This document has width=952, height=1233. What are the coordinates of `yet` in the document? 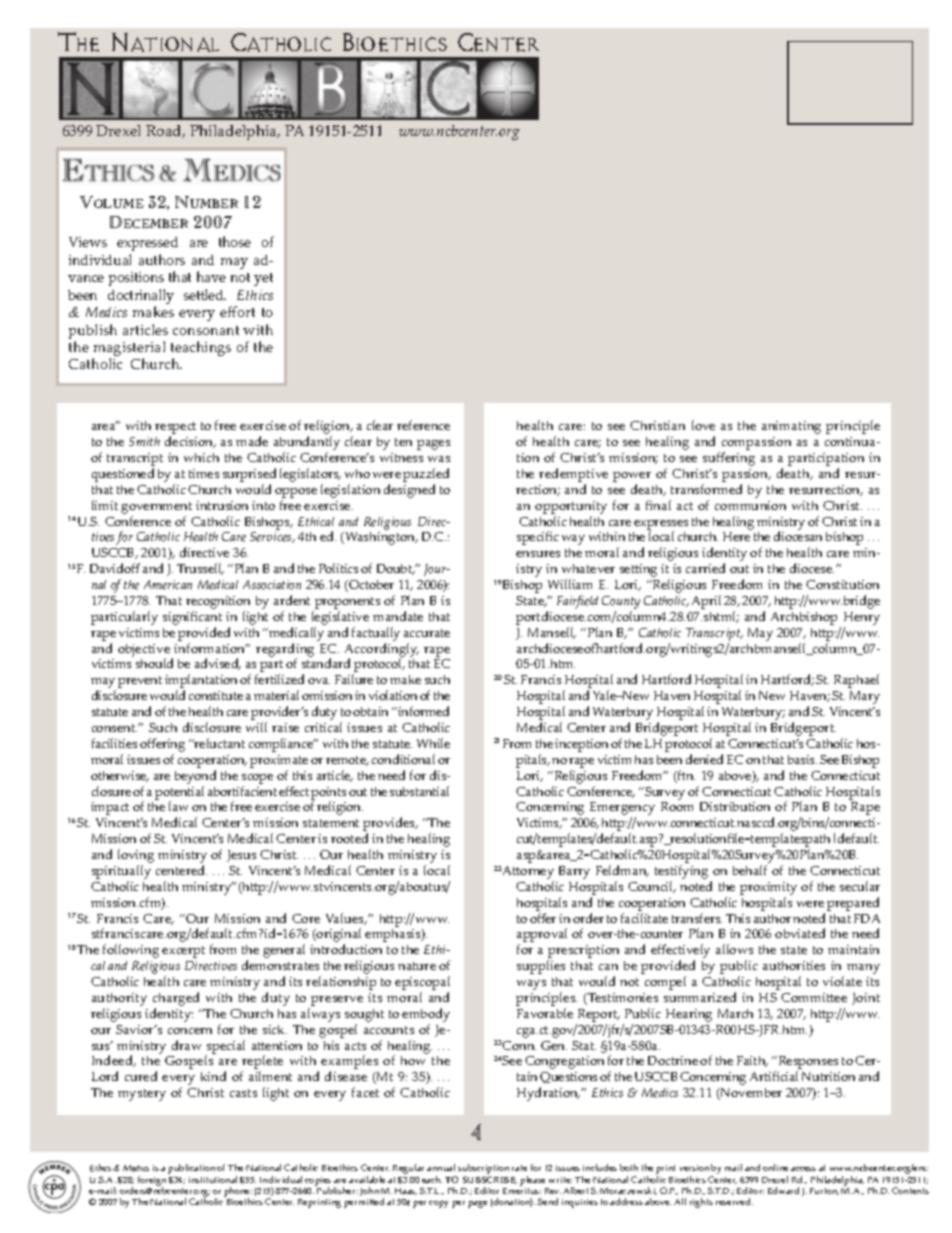 It's located at (263, 279).
